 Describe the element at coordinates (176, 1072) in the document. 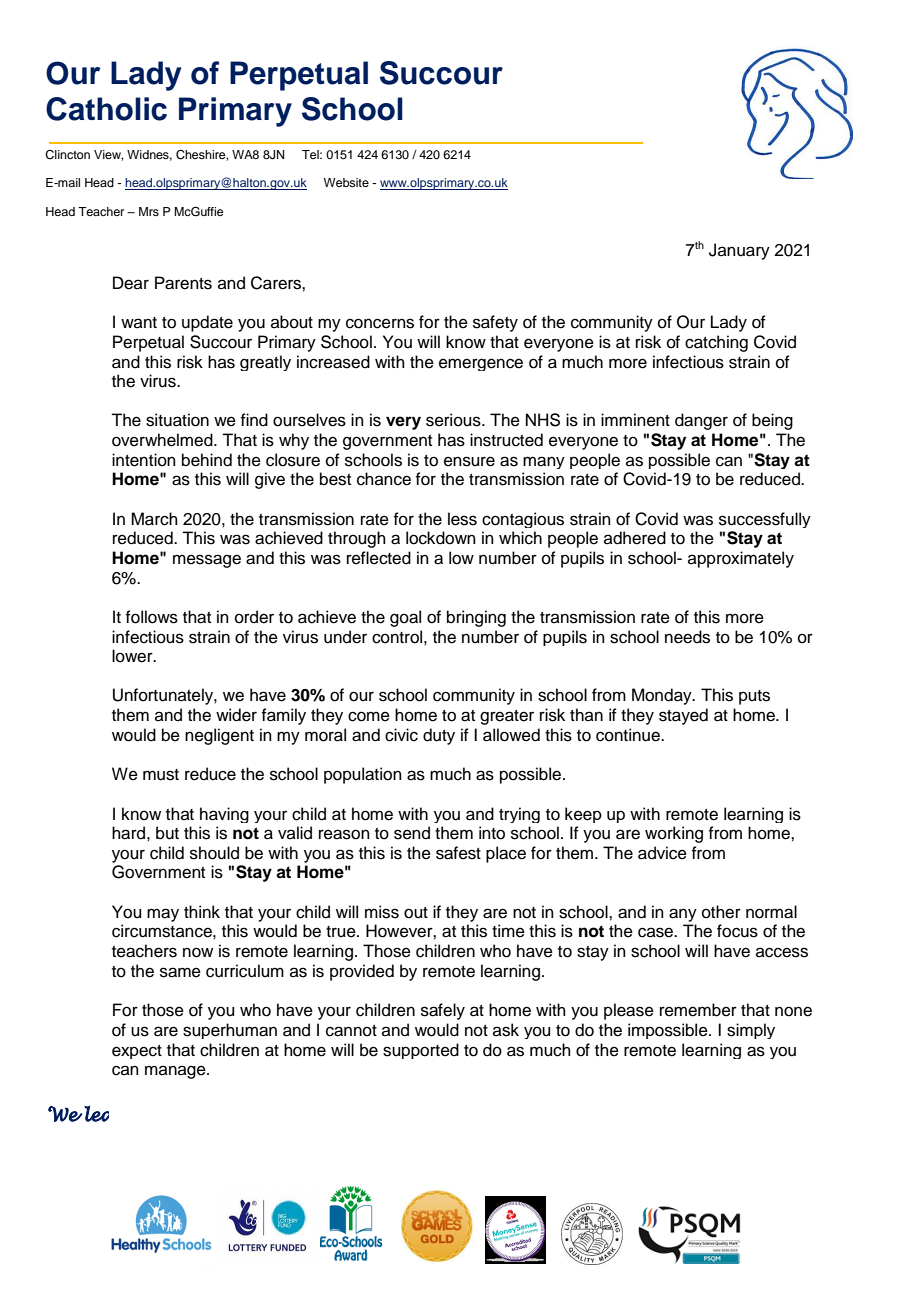

I see `manage` at that location.
